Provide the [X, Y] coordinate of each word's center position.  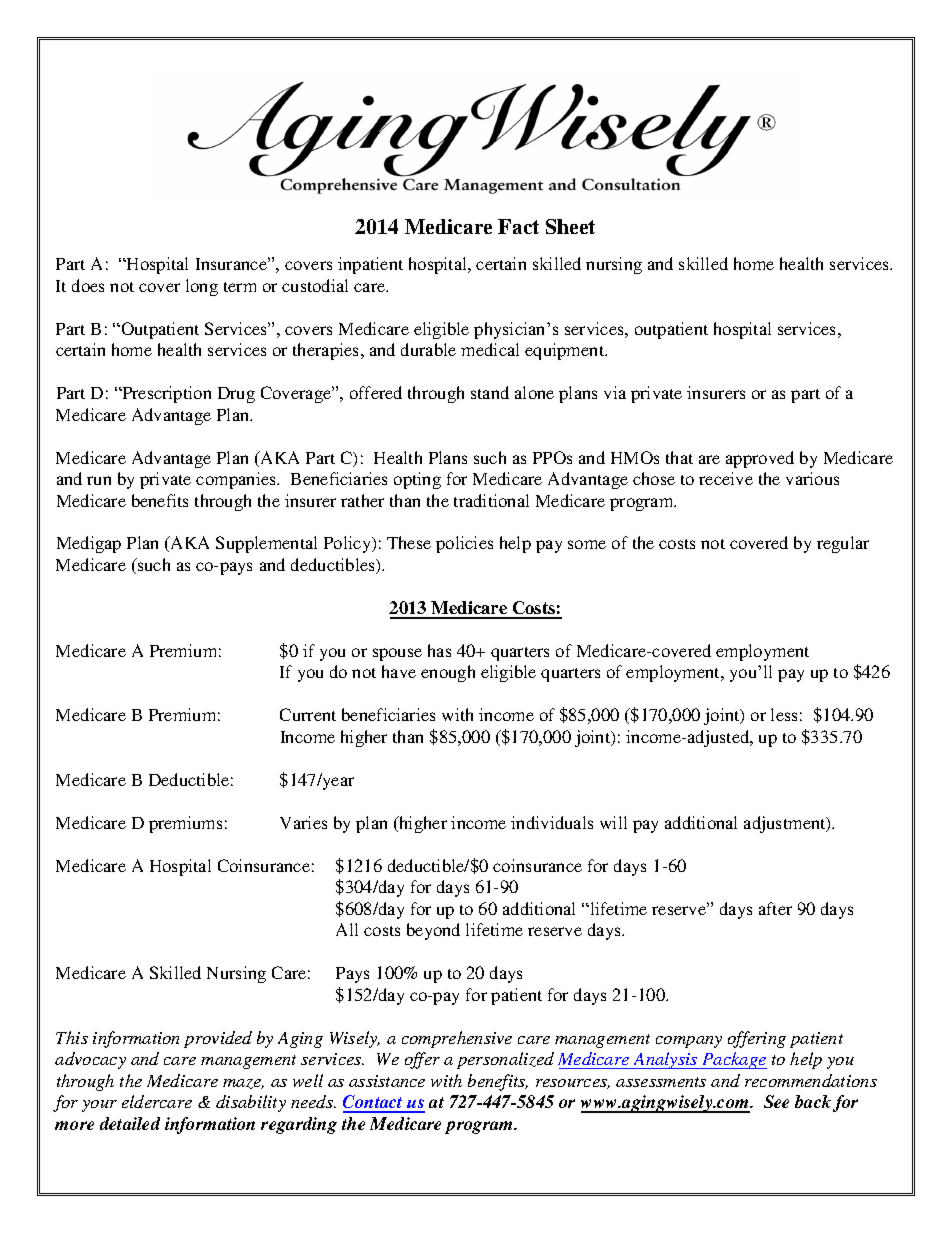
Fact [518, 226]
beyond [433, 931]
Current [308, 714]
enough [448, 673]
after [775, 908]
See [776, 1101]
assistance [387, 1081]
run [99, 480]
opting [417, 480]
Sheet [570, 226]
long [202, 287]
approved [760, 459]
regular [843, 544]
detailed [130, 1123]
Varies [303, 822]
